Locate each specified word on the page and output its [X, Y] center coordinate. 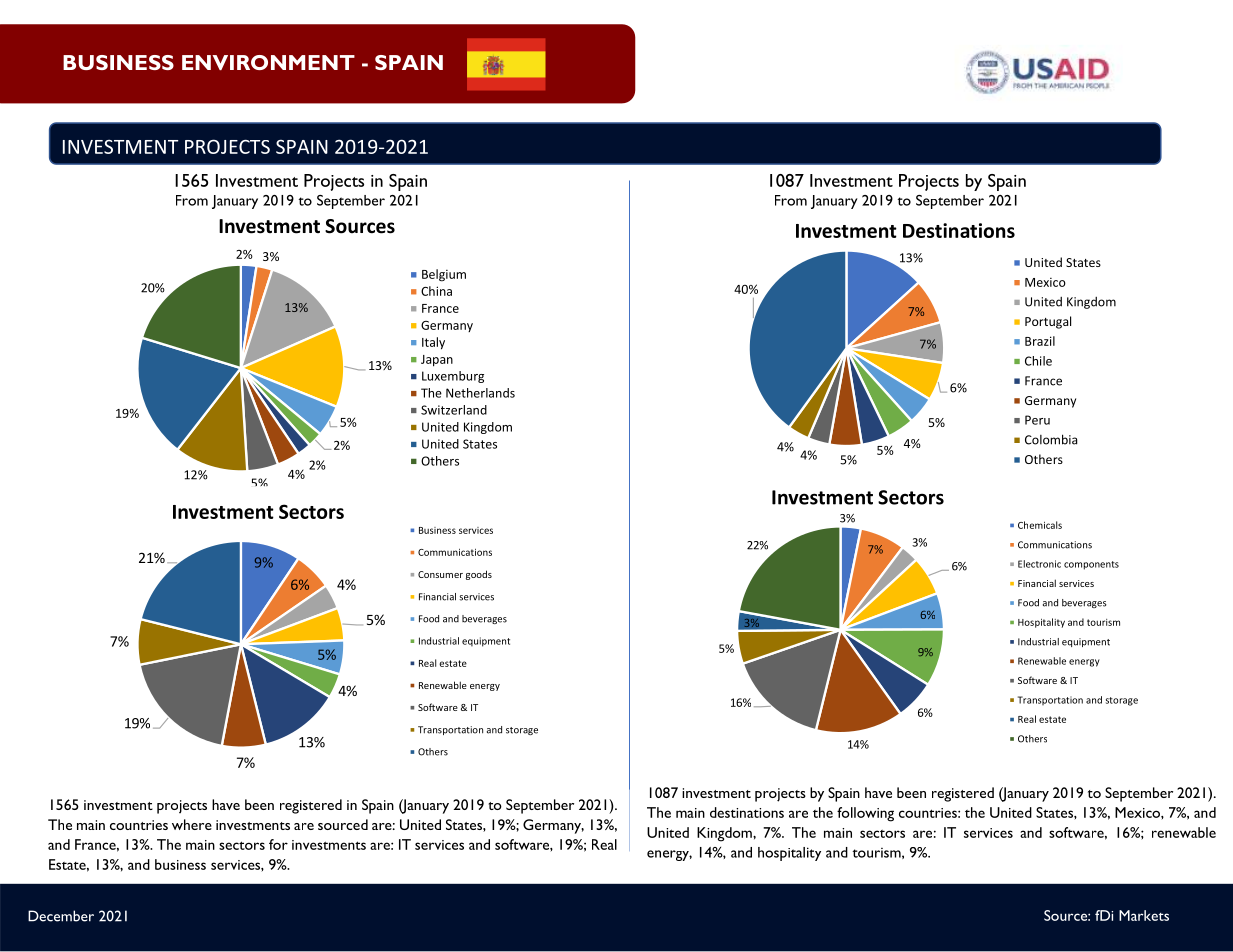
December [61, 916]
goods [479, 575]
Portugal [1048, 322]
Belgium [444, 275]
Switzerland [454, 410]
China [436, 291]
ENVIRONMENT [268, 62]
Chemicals [1040, 525]
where [192, 824]
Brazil [1040, 341]
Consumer [440, 574]
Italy [433, 343]
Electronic [1039, 564]
